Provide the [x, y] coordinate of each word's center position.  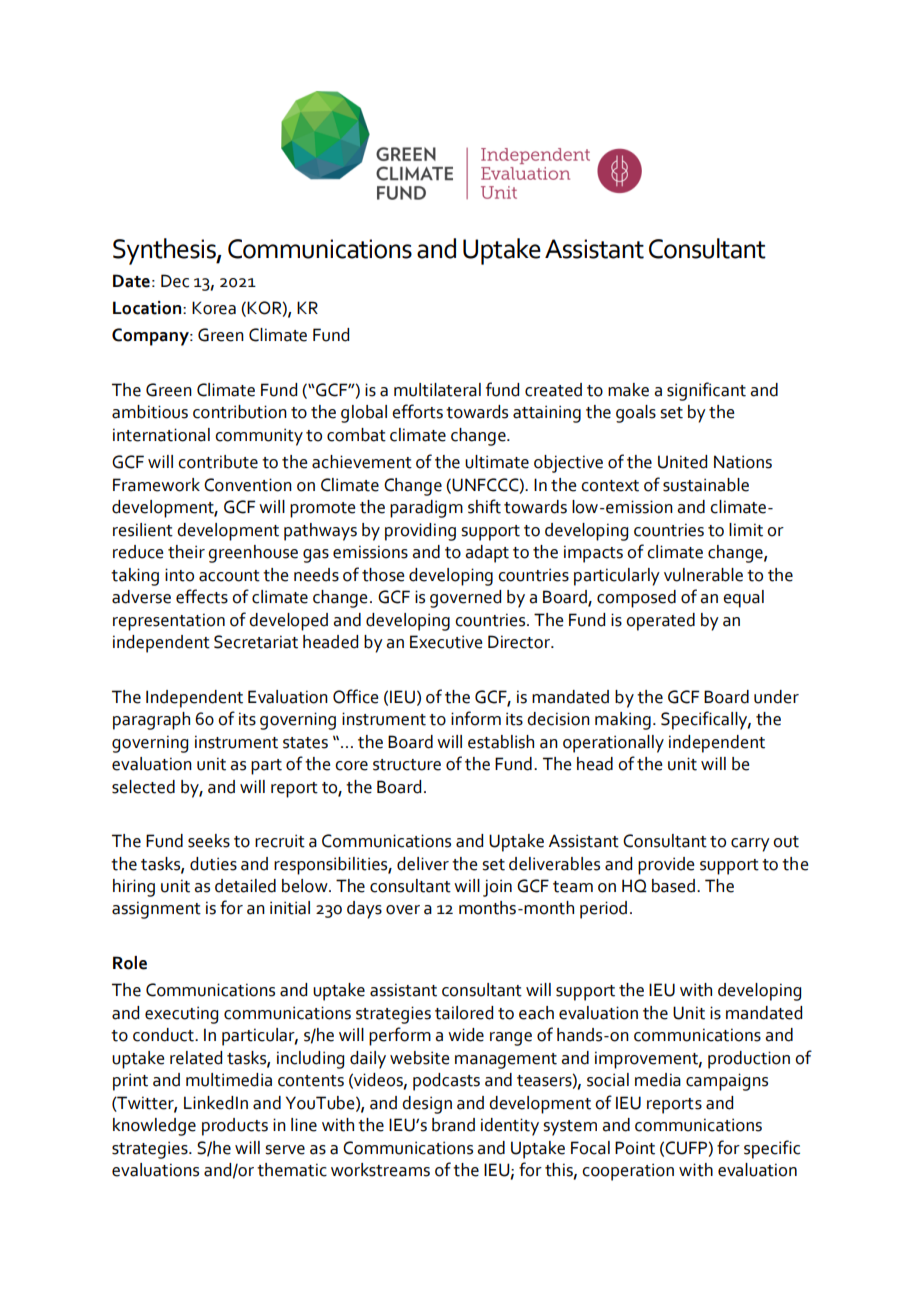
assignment [156, 910]
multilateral [437, 390]
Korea [214, 308]
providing [420, 532]
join [497, 888]
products [235, 1127]
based [675, 886]
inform [476, 718]
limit [746, 530]
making [623, 721]
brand [453, 1125]
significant [706, 391]
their [186, 552]
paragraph [151, 721]
